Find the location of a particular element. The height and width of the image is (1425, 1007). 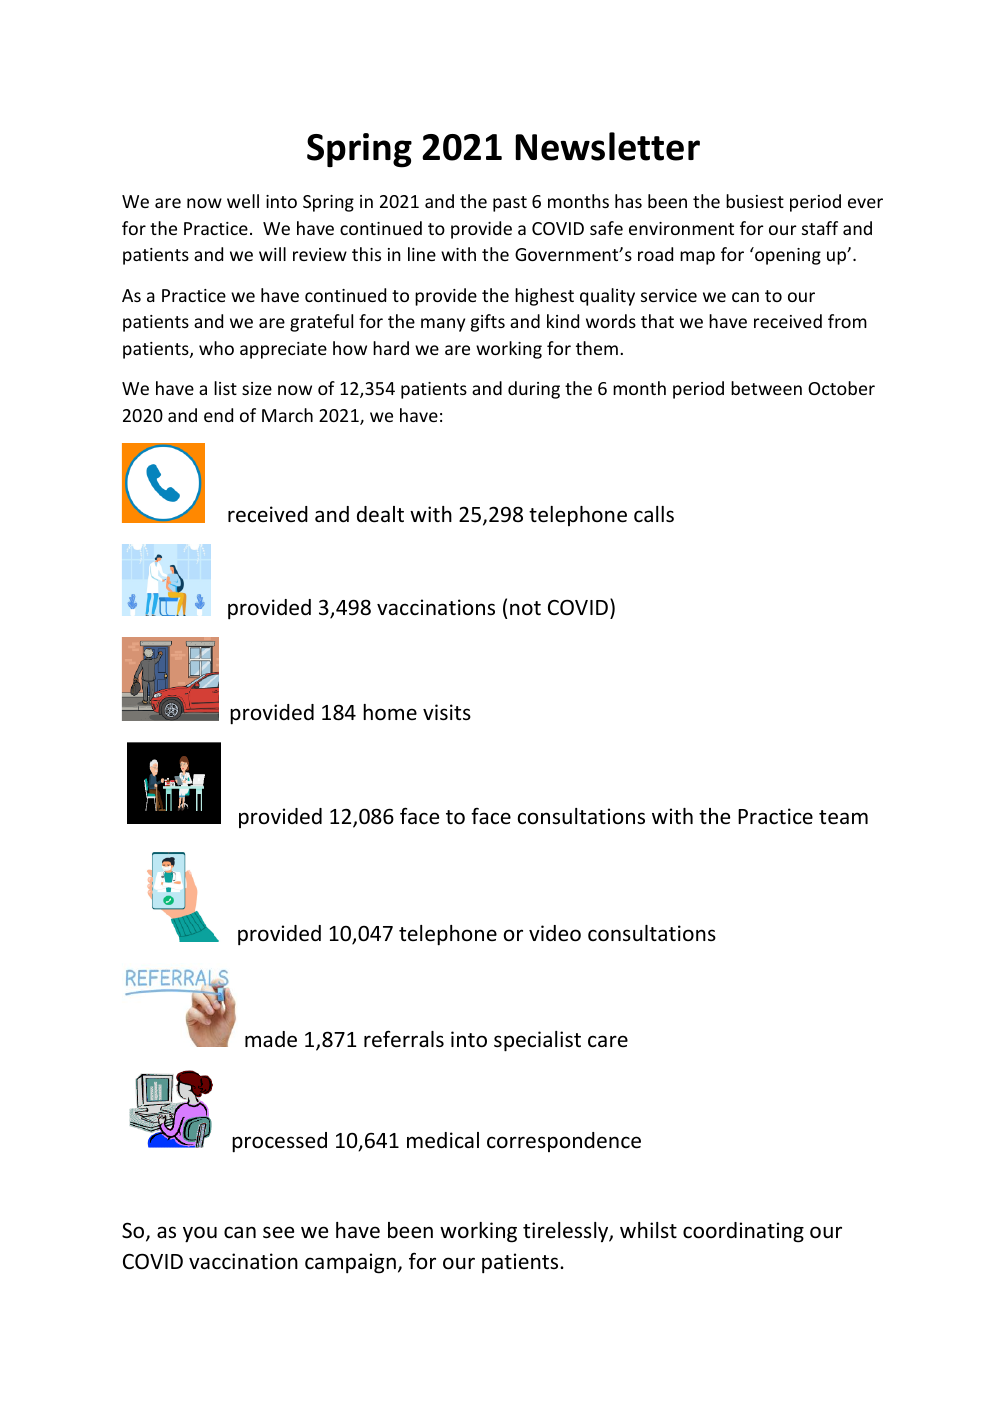

visits is located at coordinates (447, 712).
